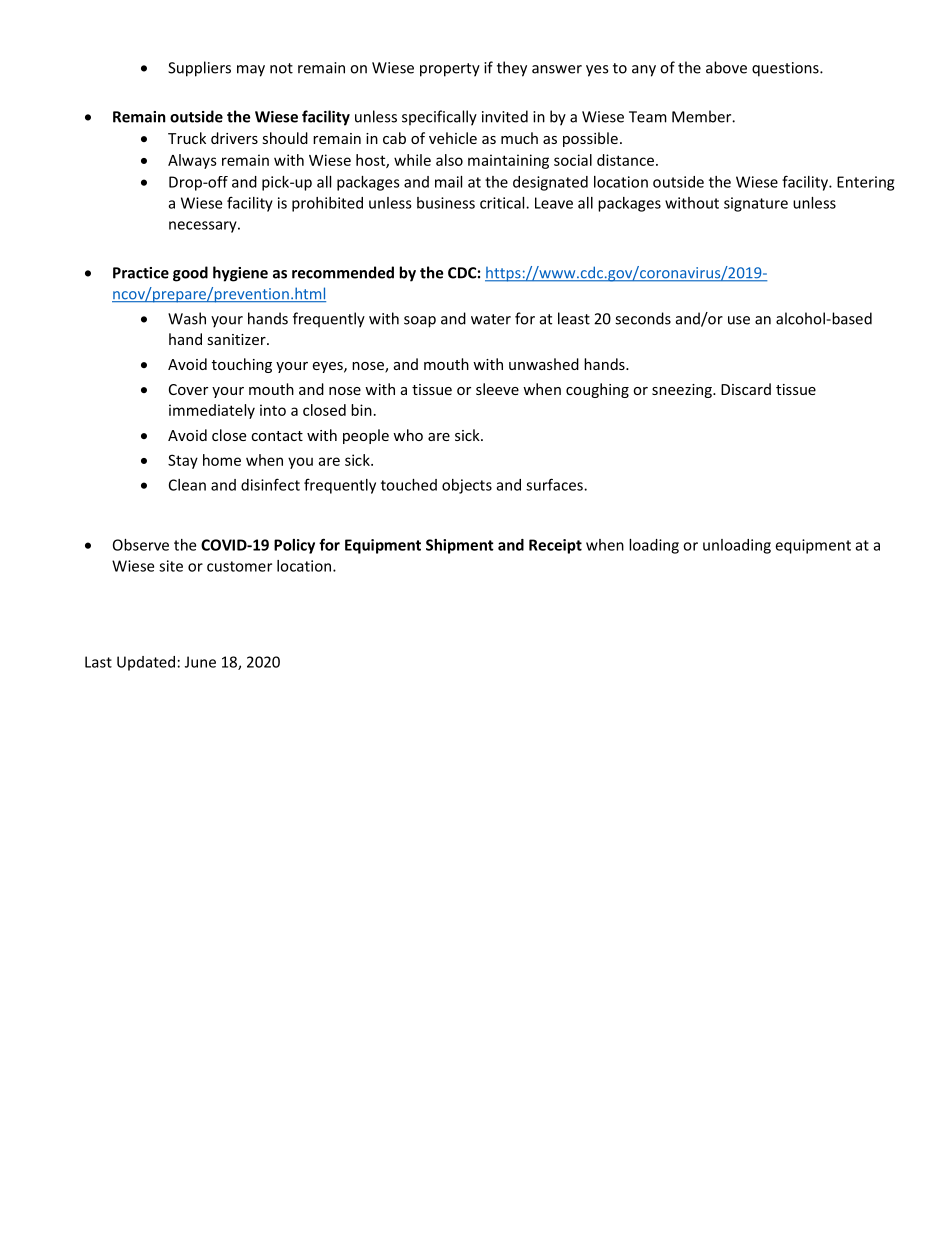 The height and width of the screenshot is (1233, 952). Describe the element at coordinates (450, 70) in the screenshot. I see `property` at that location.
